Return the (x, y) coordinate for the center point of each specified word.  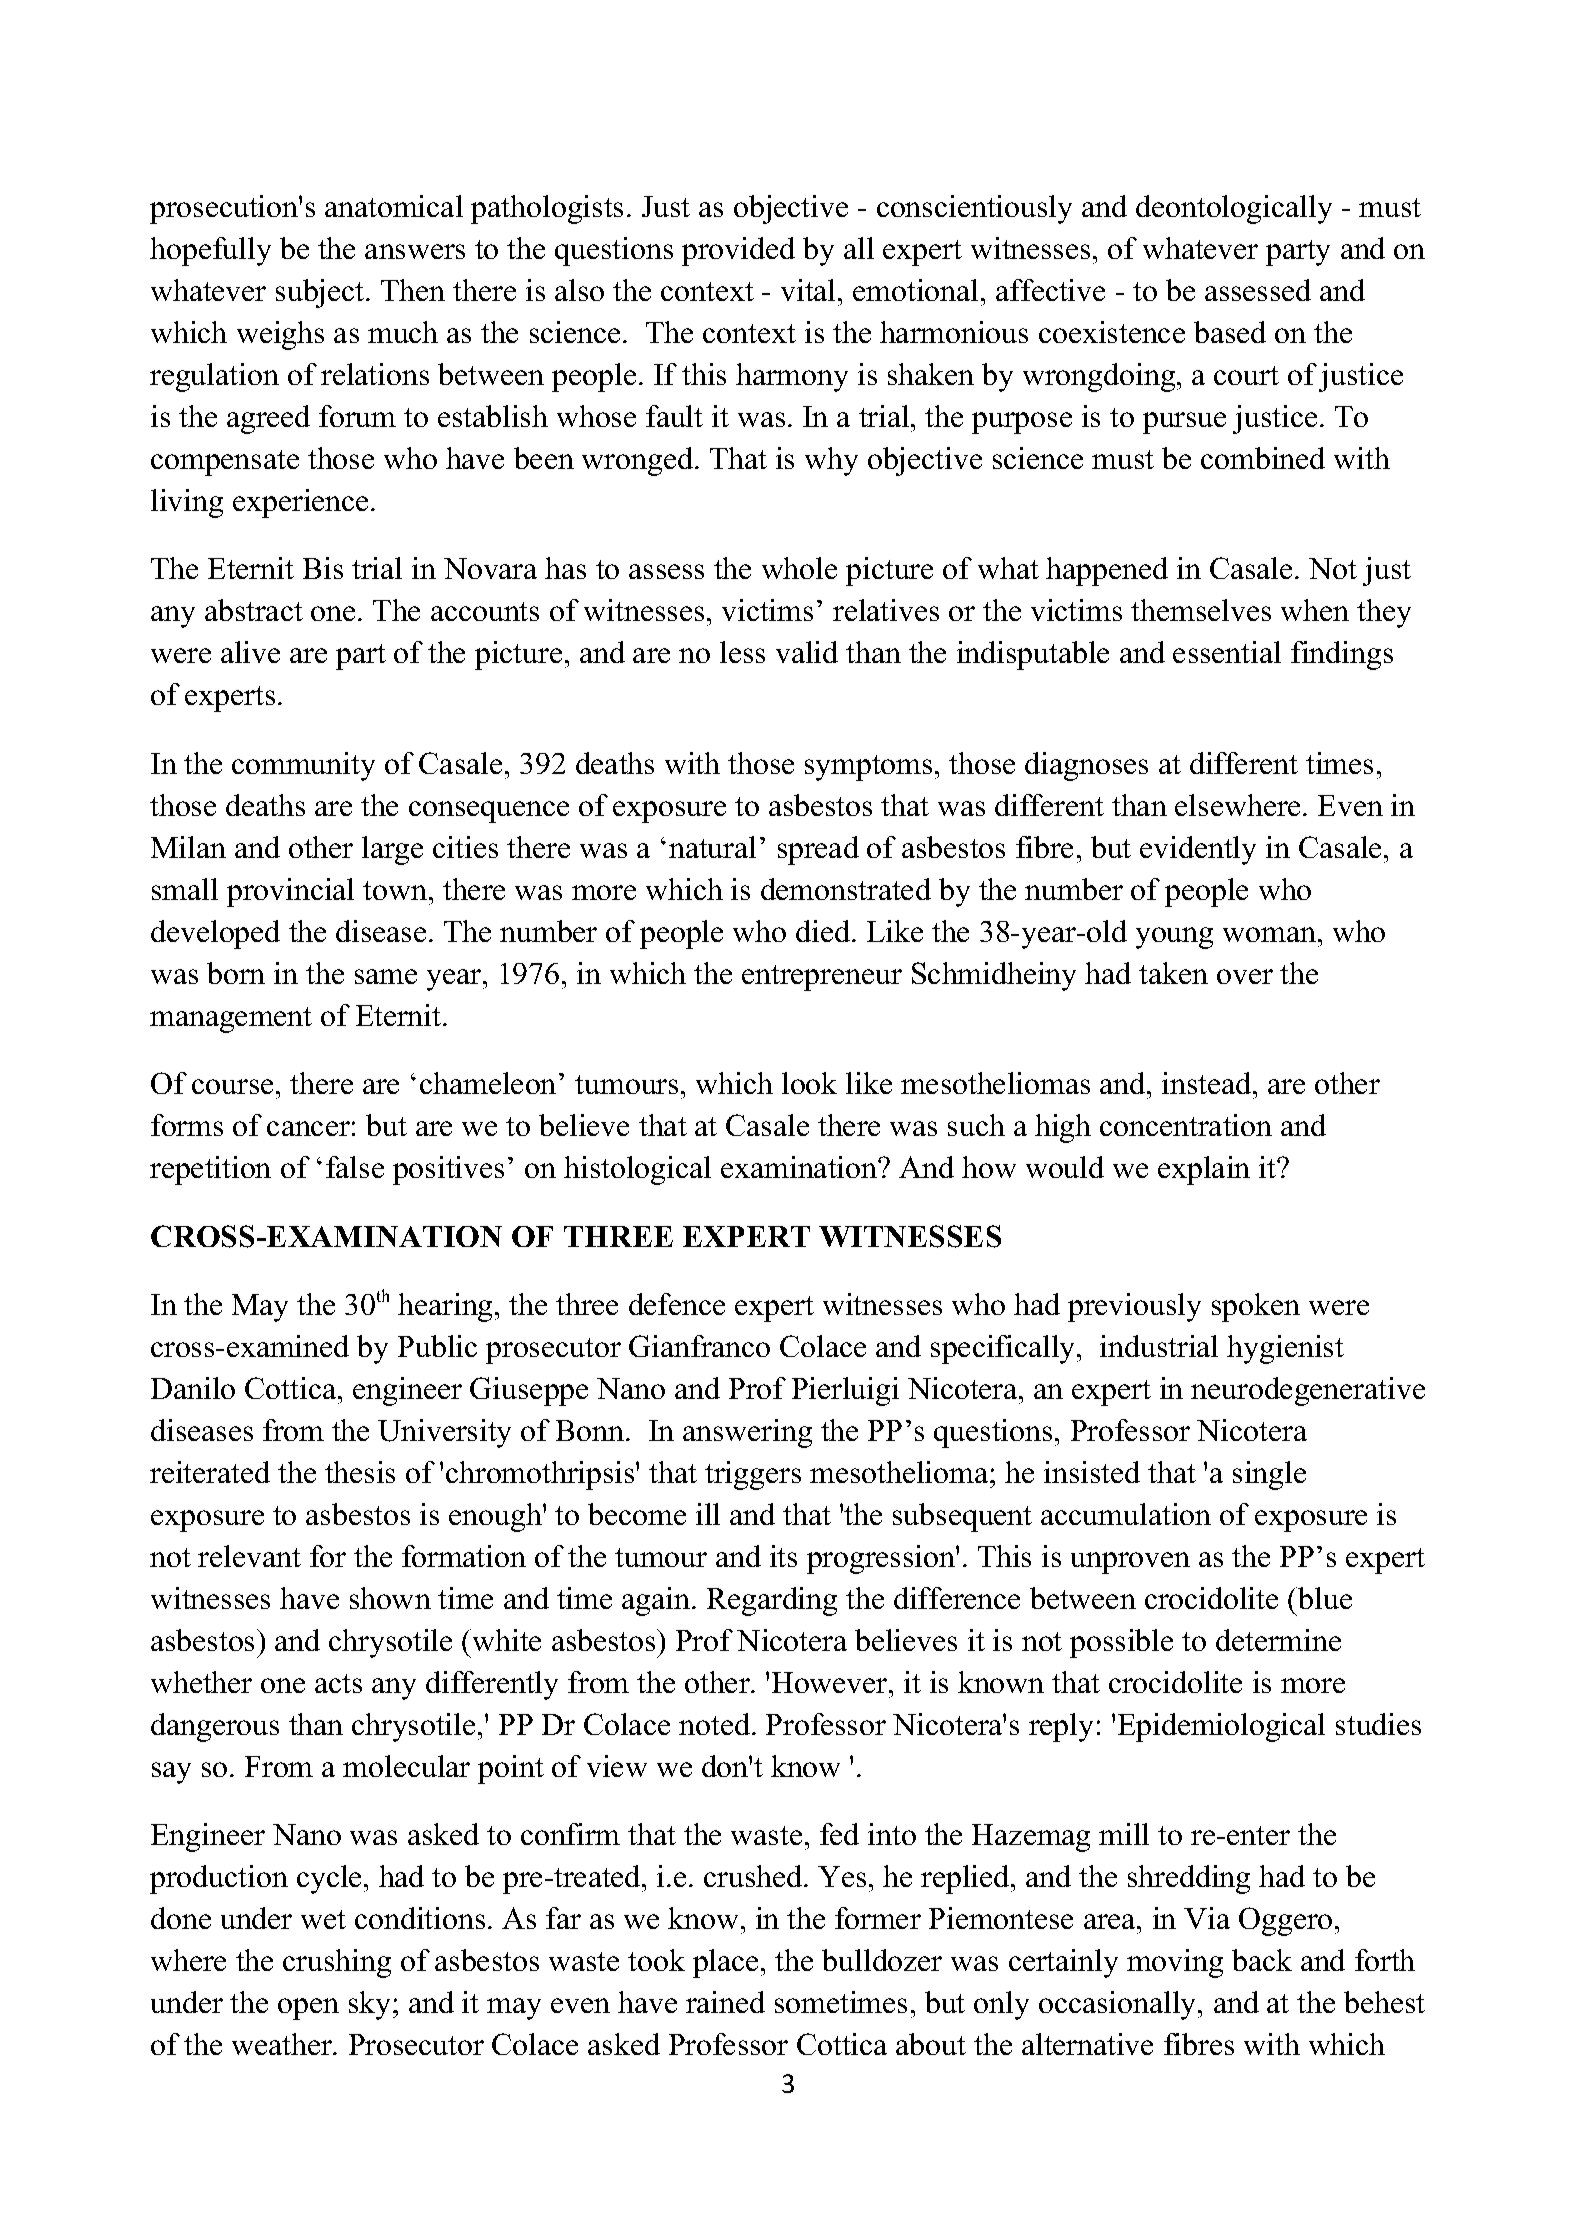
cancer (308, 1128)
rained (725, 2002)
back (1262, 1960)
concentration (1186, 1125)
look (809, 1083)
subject (321, 293)
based (1230, 332)
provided (738, 251)
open (308, 2009)
